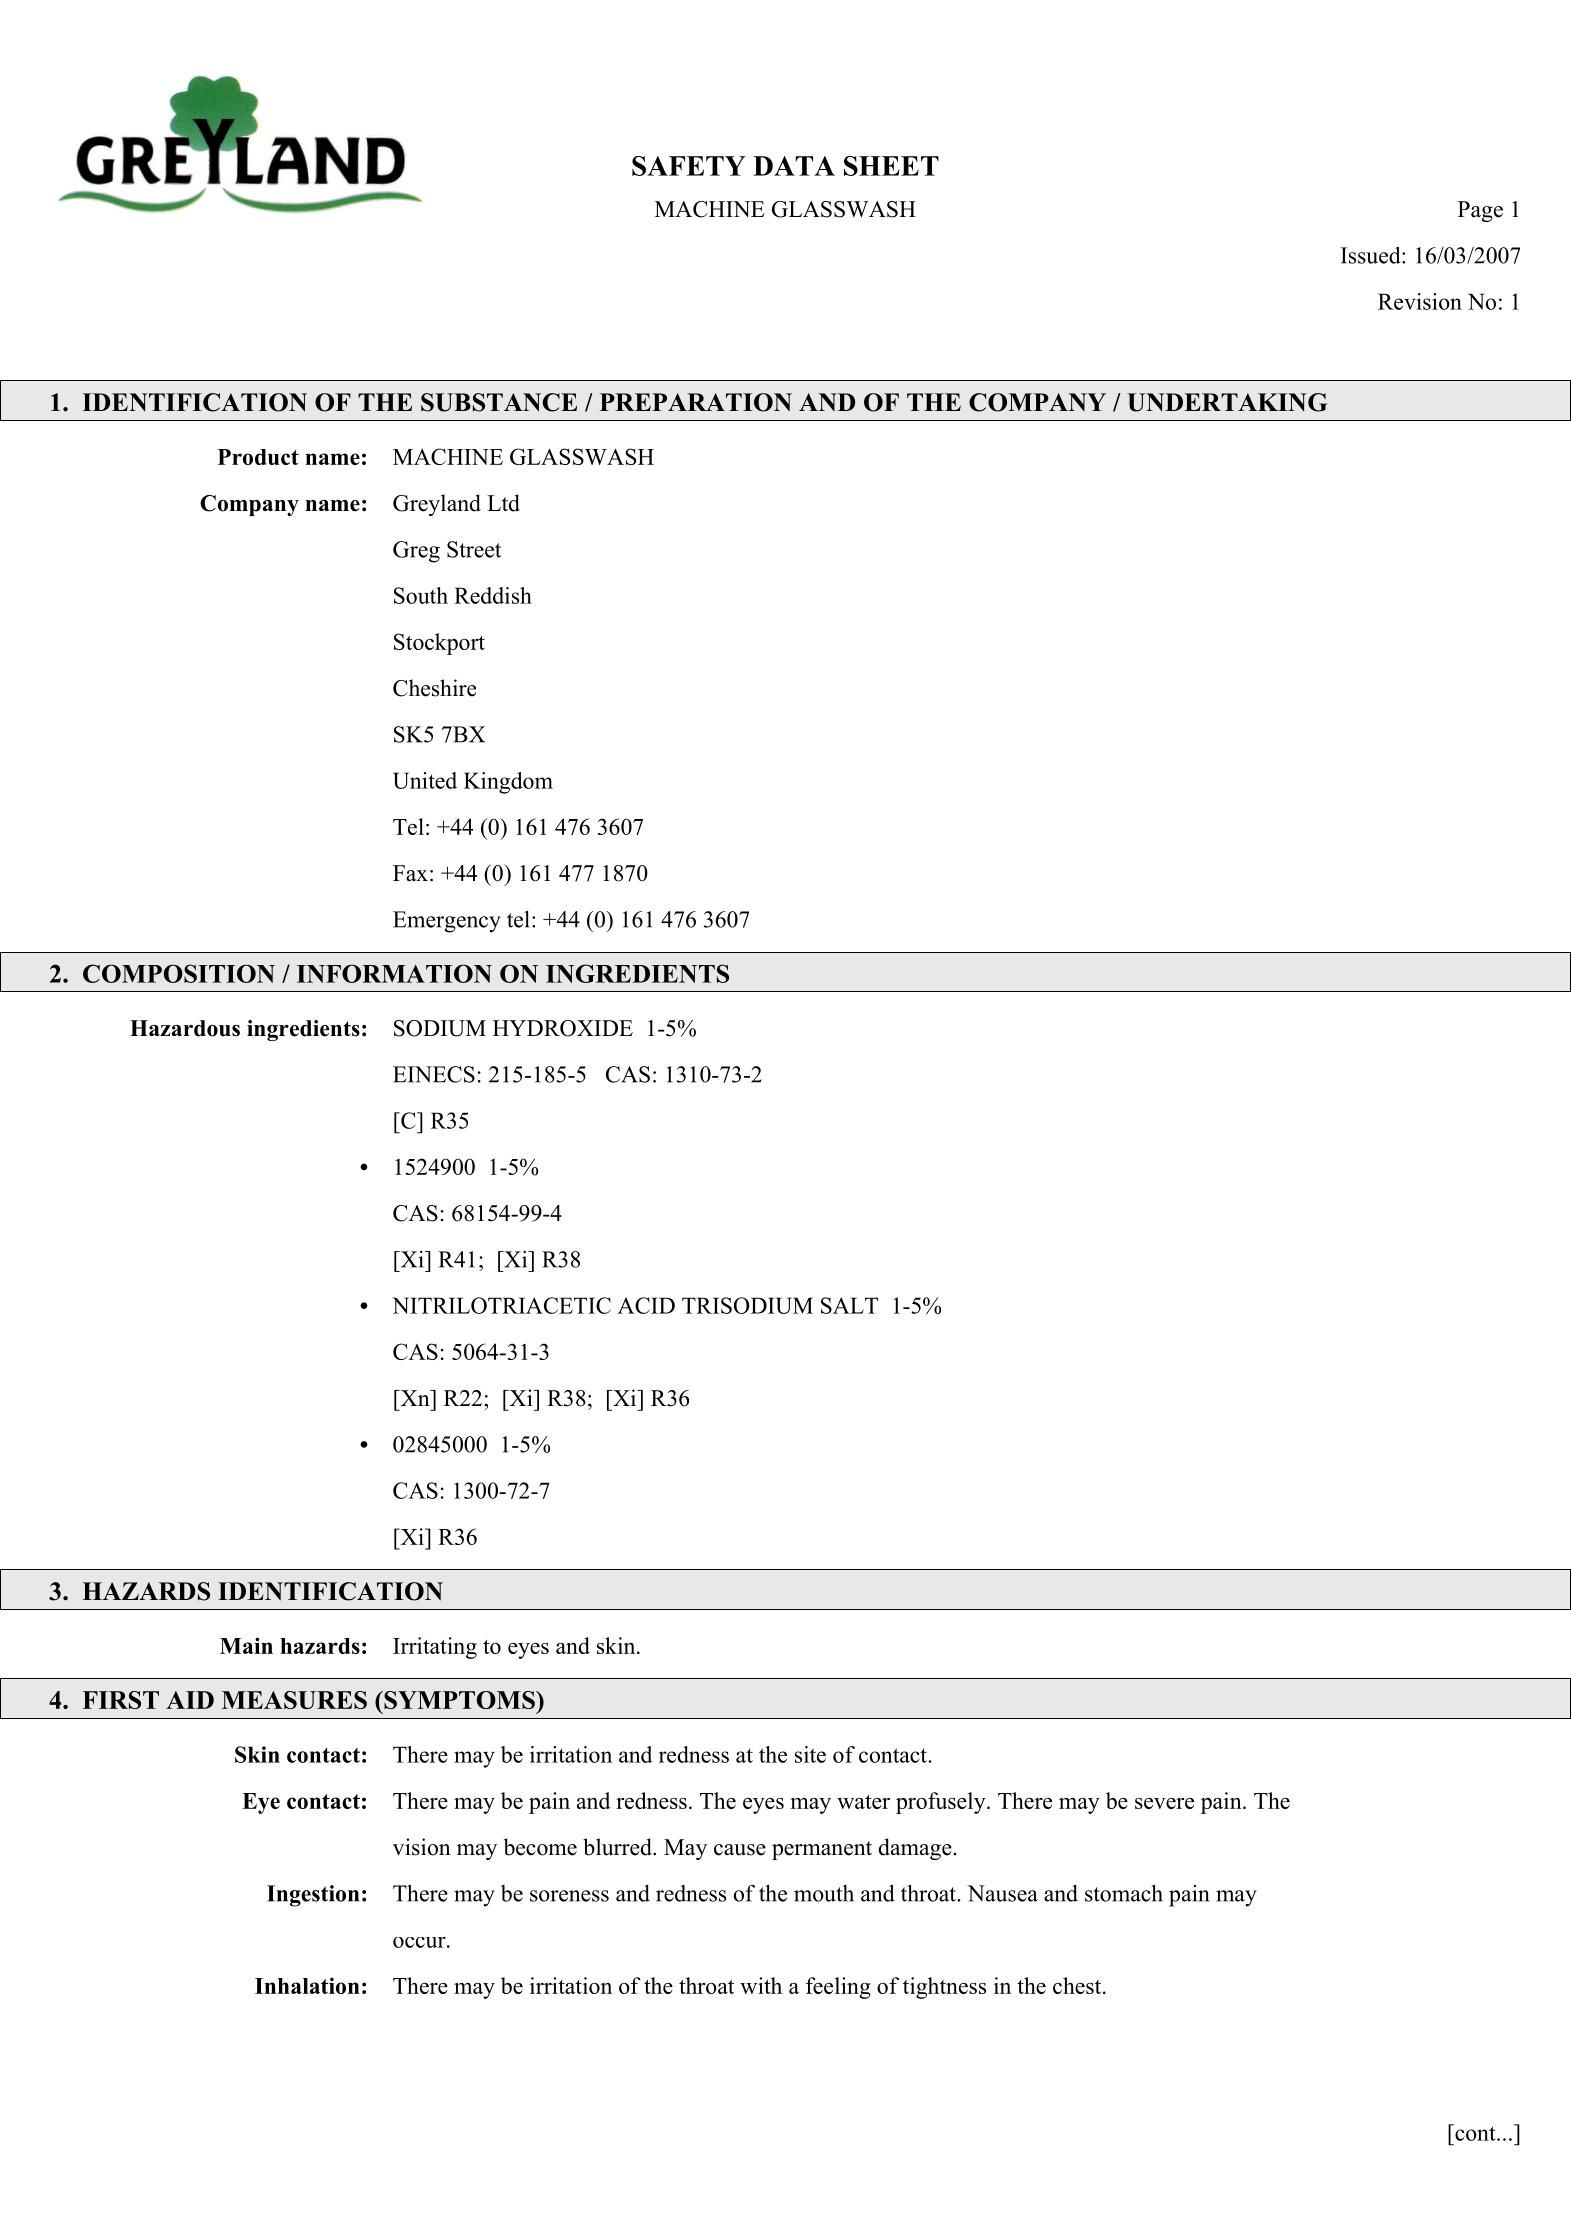  What do you see at coordinates (849, 1305) in the screenshot?
I see `SALT` at bounding box center [849, 1305].
